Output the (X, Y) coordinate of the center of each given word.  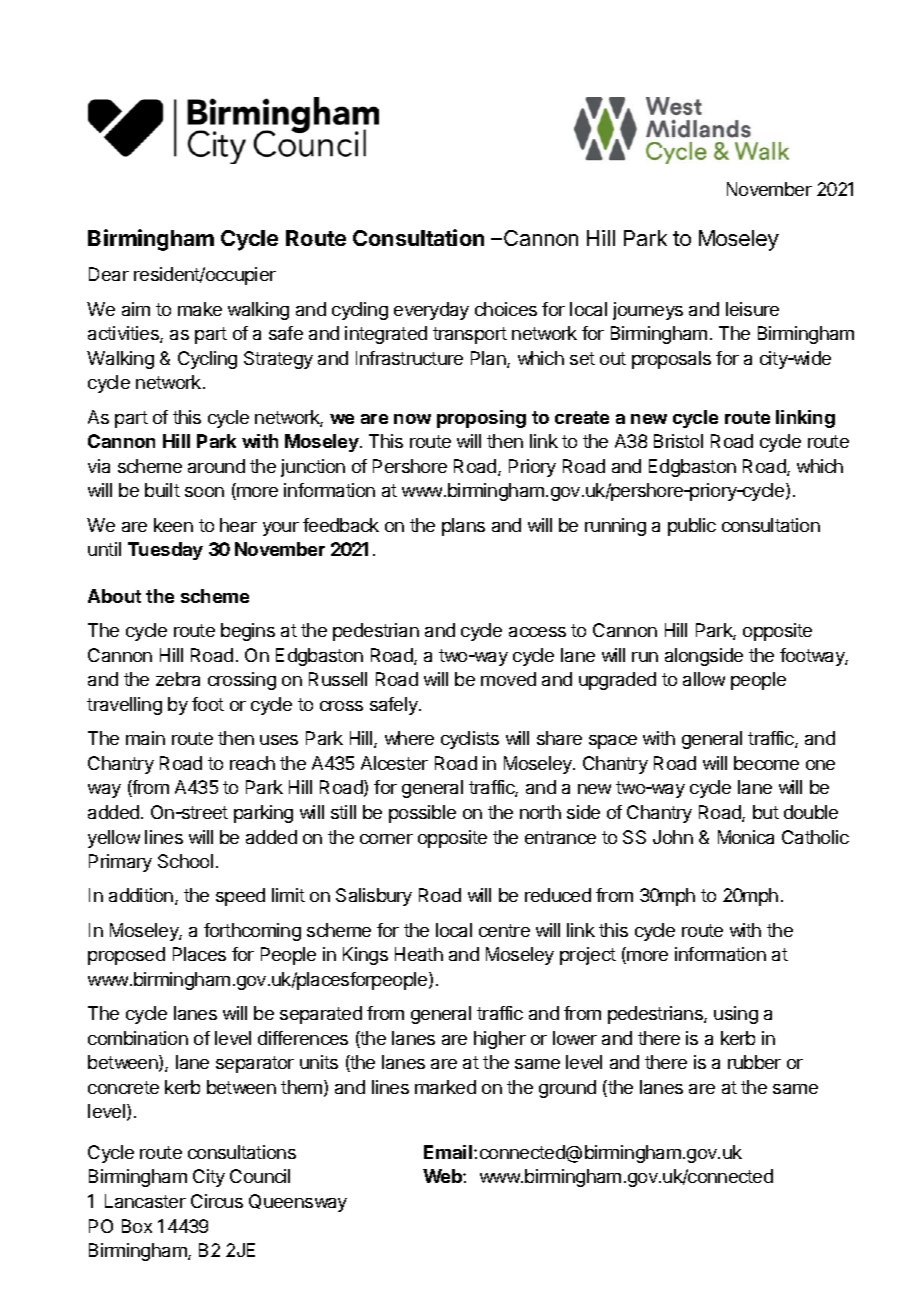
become (766, 763)
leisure (752, 309)
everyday (431, 311)
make (200, 309)
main (145, 738)
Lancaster (145, 1201)
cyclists (470, 740)
